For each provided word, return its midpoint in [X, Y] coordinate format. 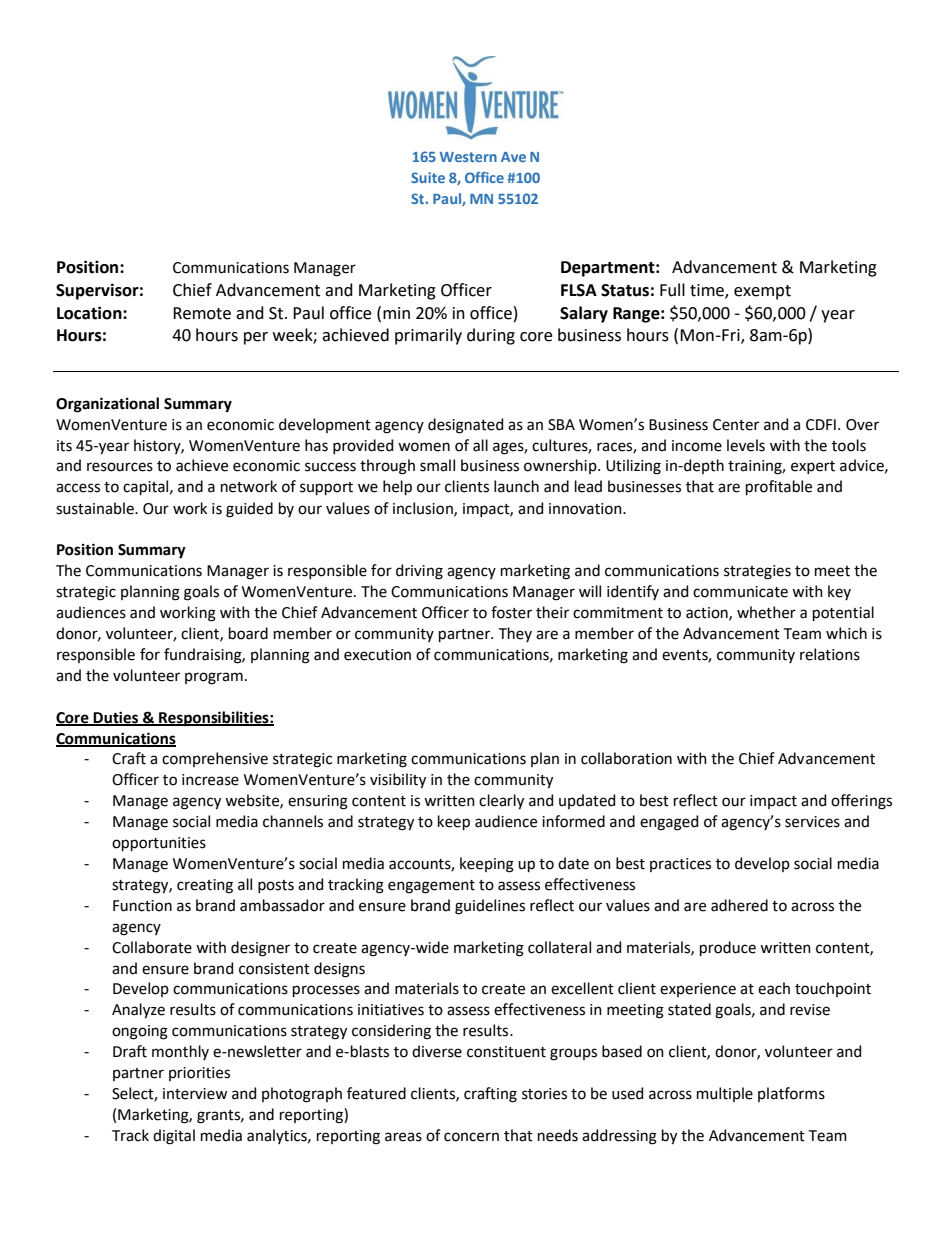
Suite [428, 177]
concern [471, 1137]
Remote [202, 313]
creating [205, 886]
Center [736, 425]
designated [465, 426]
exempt [762, 292]
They [515, 634]
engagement [431, 887]
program [214, 678]
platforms [791, 1094]
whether [766, 612]
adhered [739, 905]
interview [195, 1094]
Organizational [107, 405]
